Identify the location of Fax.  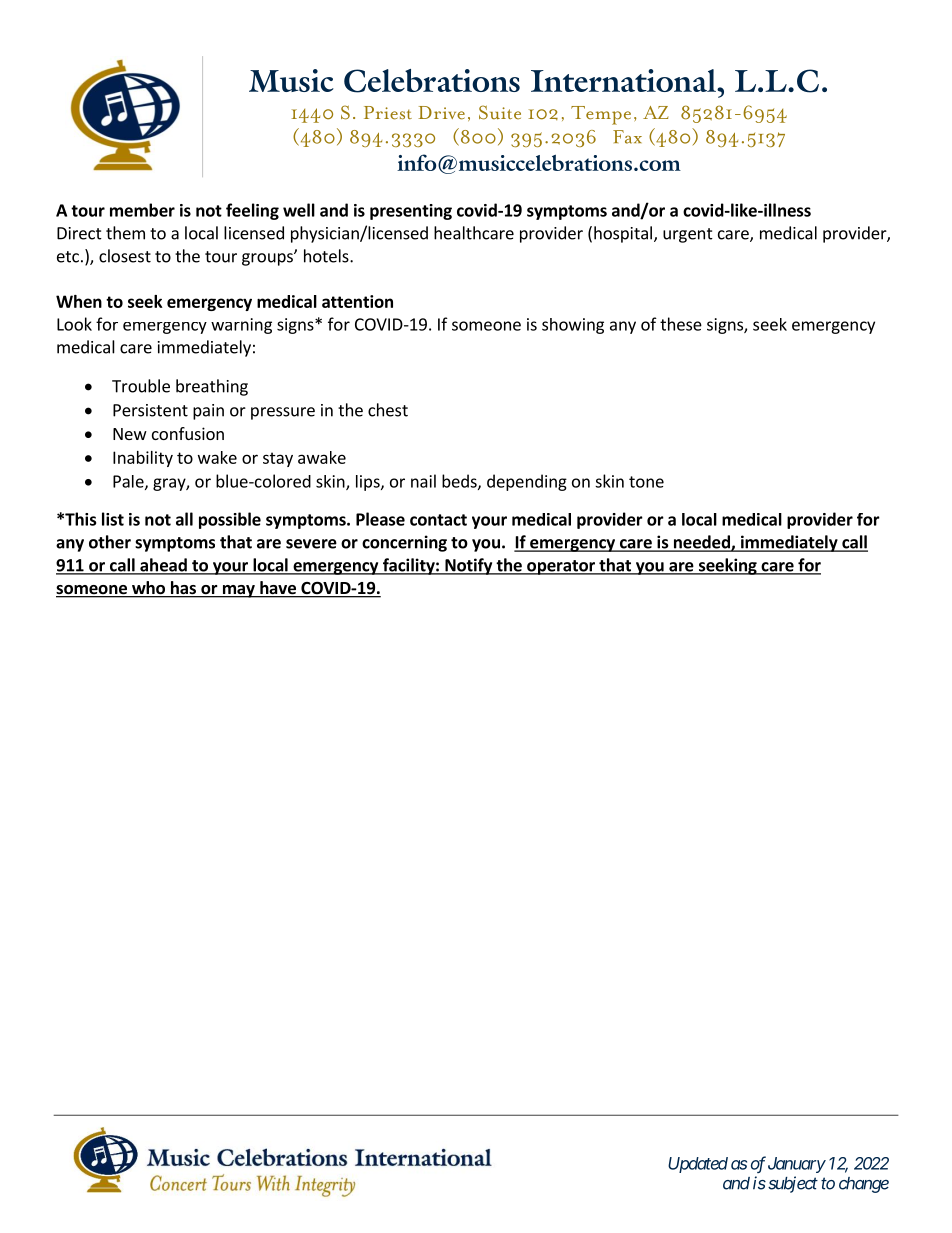
(627, 137).
